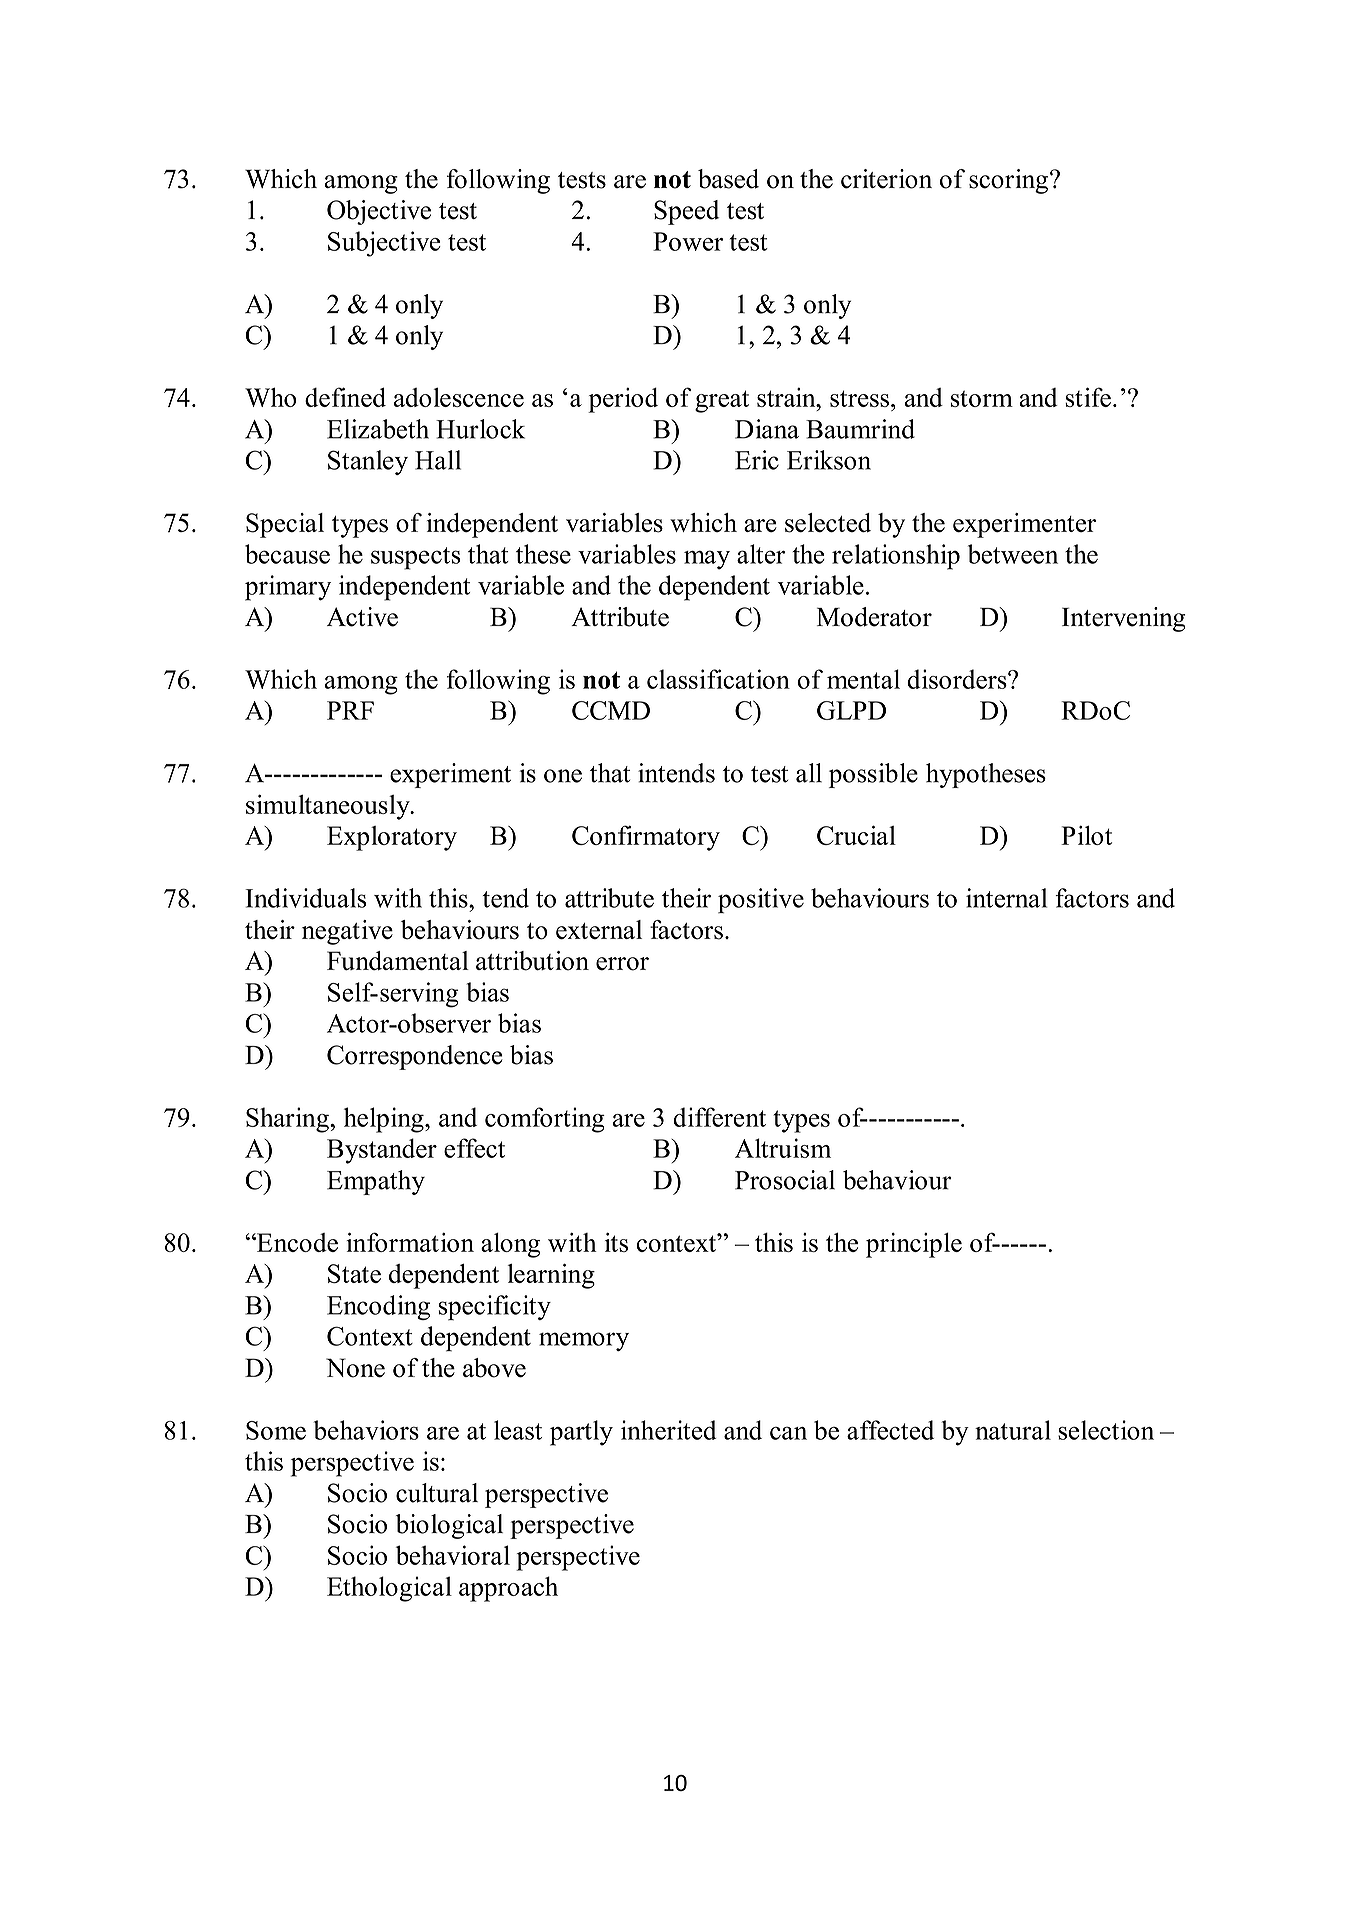 The height and width of the image is (1909, 1349). What do you see at coordinates (1008, 181) in the image?
I see `scoring` at bounding box center [1008, 181].
